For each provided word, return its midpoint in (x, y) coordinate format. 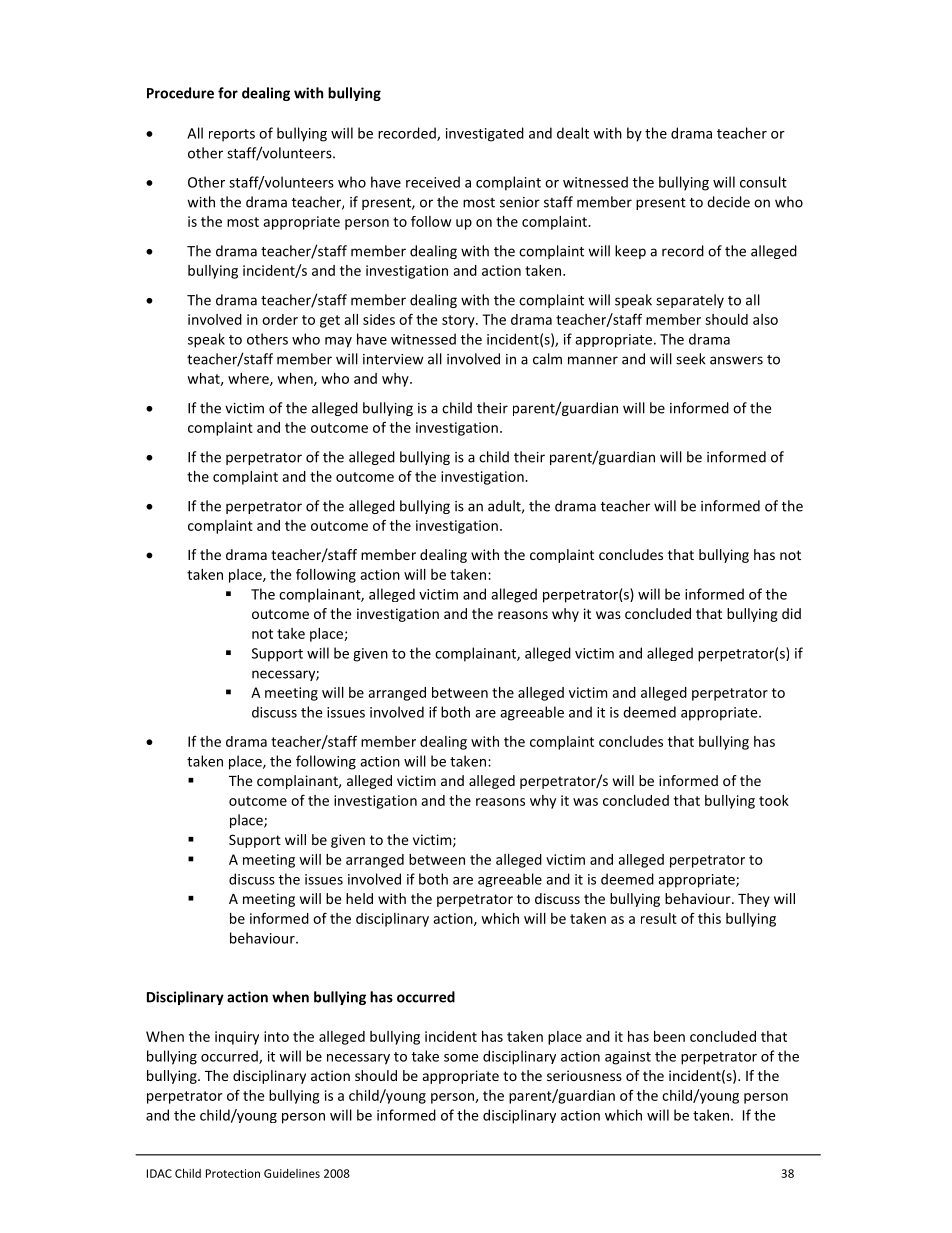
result (659, 918)
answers (736, 360)
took (774, 800)
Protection (233, 1173)
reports (232, 135)
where (249, 379)
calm (547, 359)
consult (763, 182)
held (359, 898)
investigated (485, 134)
